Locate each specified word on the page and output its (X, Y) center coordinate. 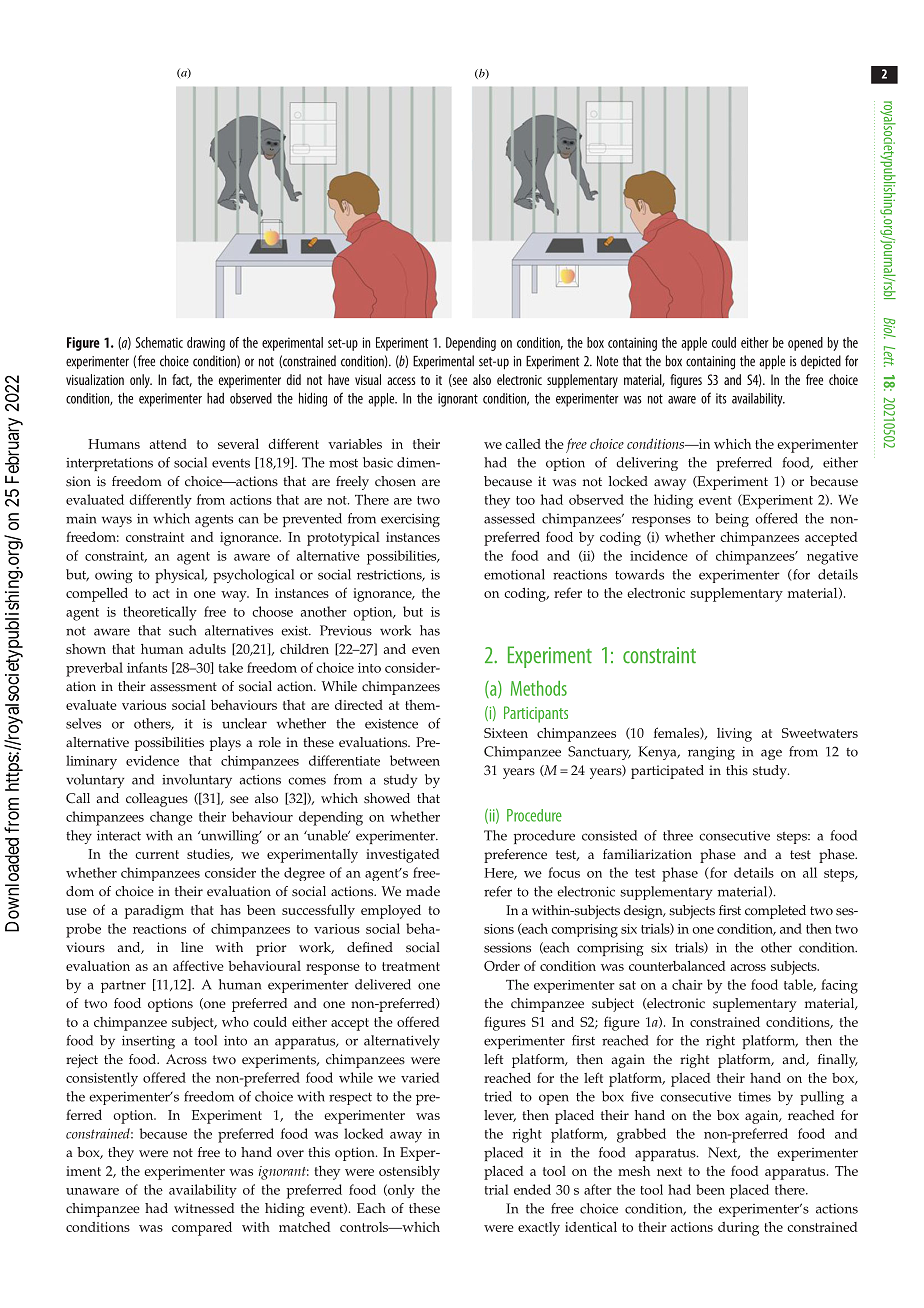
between (415, 760)
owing (114, 576)
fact (182, 380)
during (738, 1229)
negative (832, 558)
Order (502, 966)
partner (123, 986)
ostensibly (409, 1172)
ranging (711, 753)
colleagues (157, 800)
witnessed (204, 1208)
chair (687, 984)
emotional (514, 574)
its (721, 398)
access (401, 381)
